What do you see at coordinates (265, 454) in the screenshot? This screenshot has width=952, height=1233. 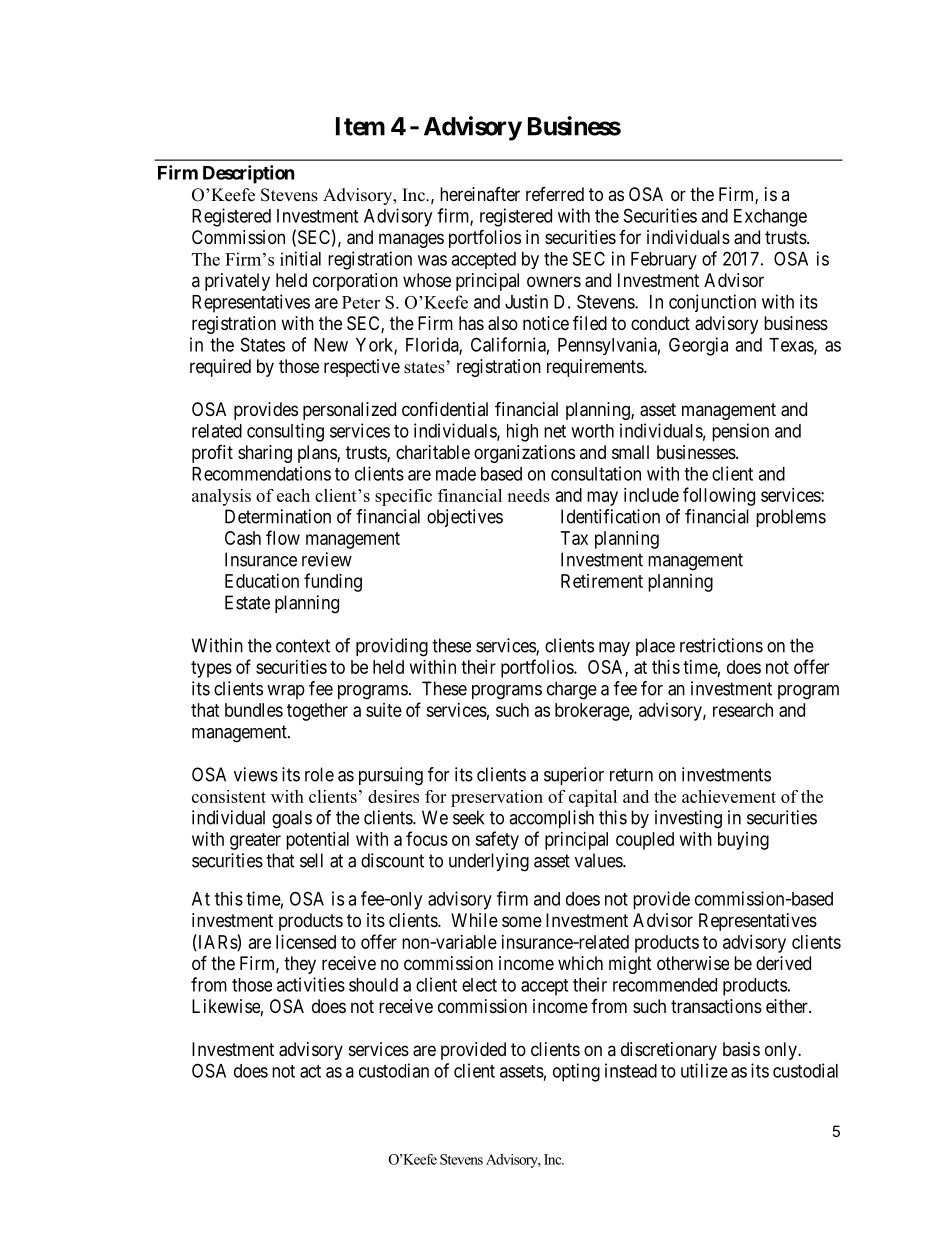 I see `sharing` at bounding box center [265, 454].
